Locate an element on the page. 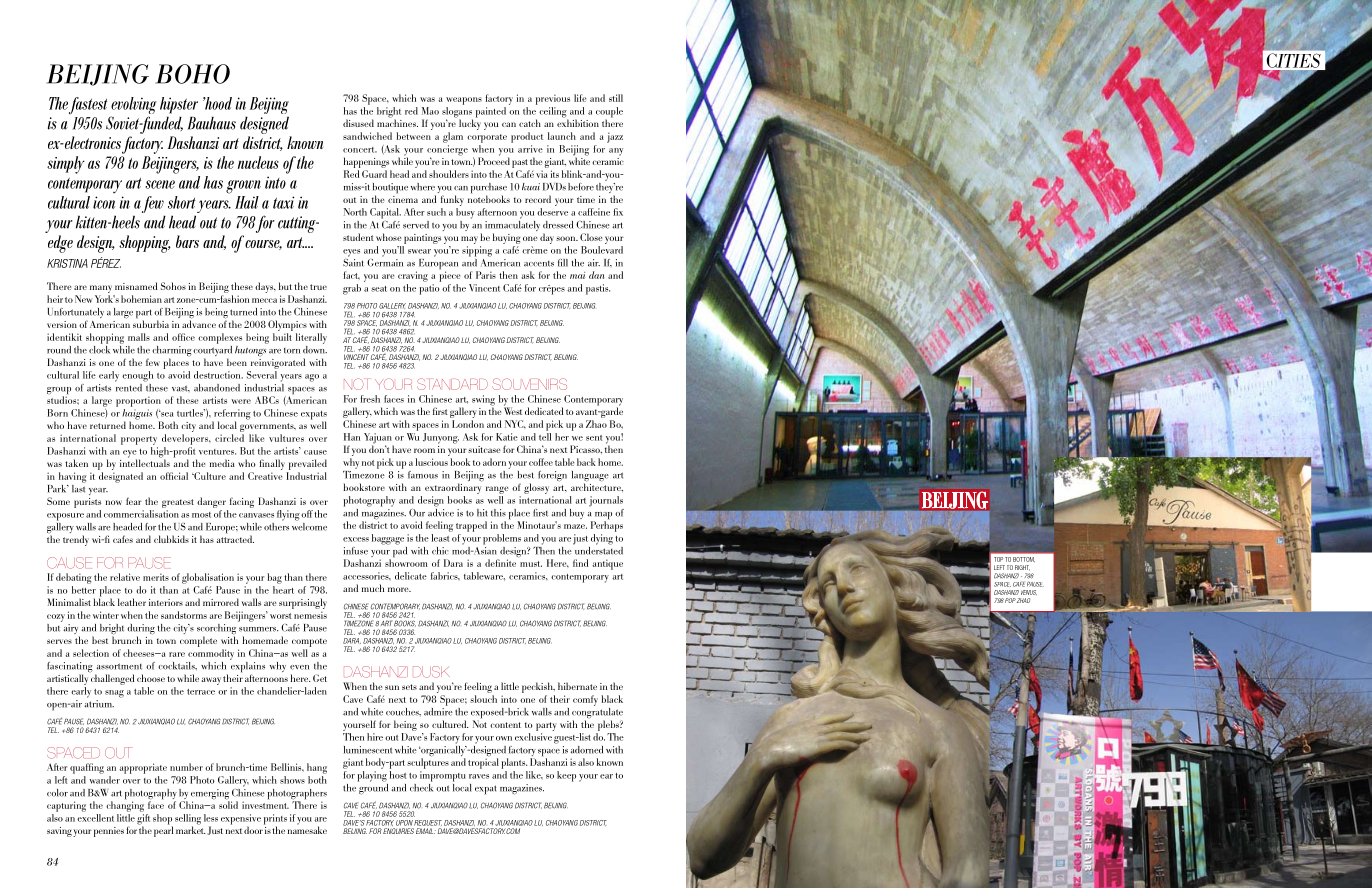 The width and height of the image is (1372, 888). complete is located at coordinates (198, 641).
